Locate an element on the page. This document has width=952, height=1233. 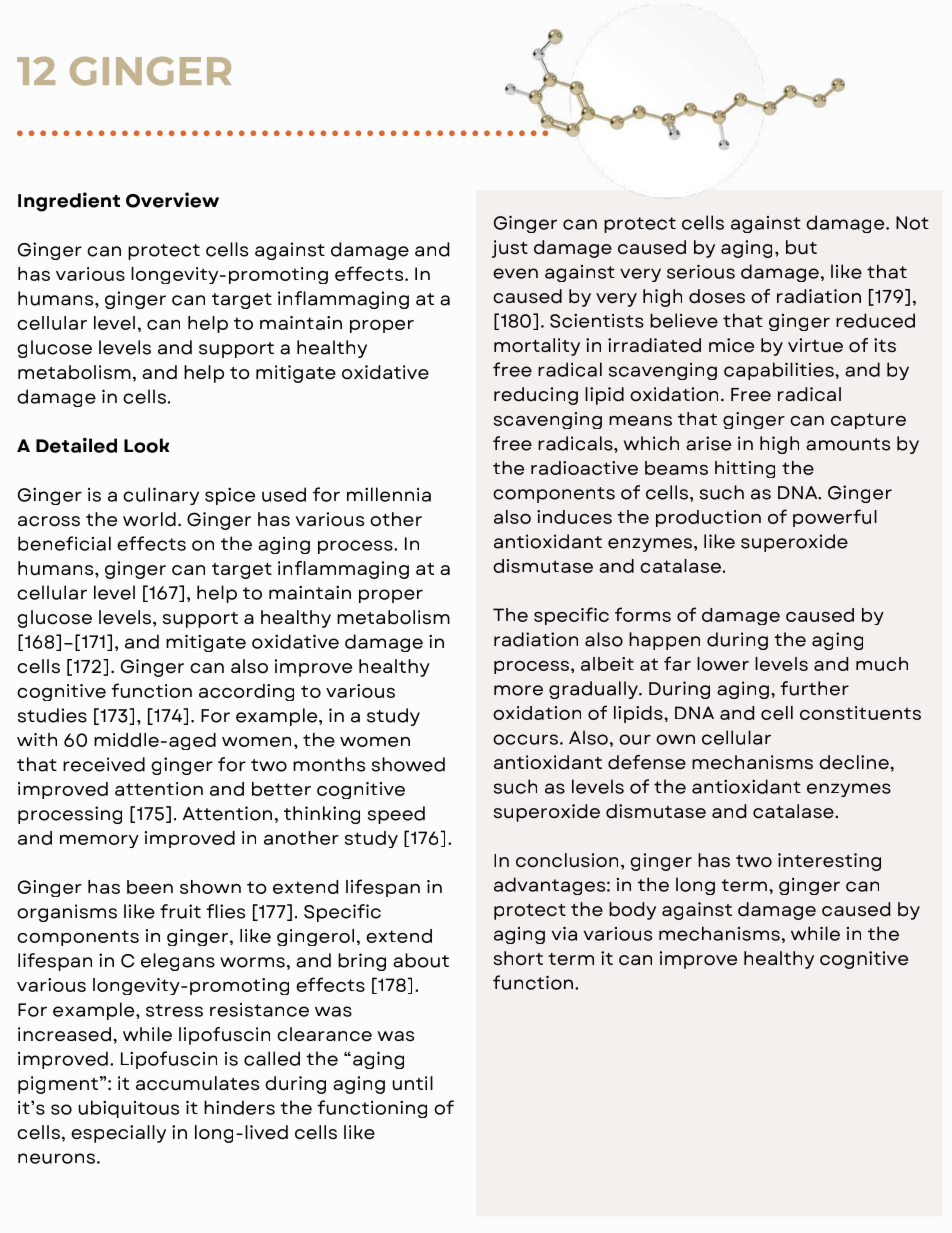
just is located at coordinates (510, 249).
